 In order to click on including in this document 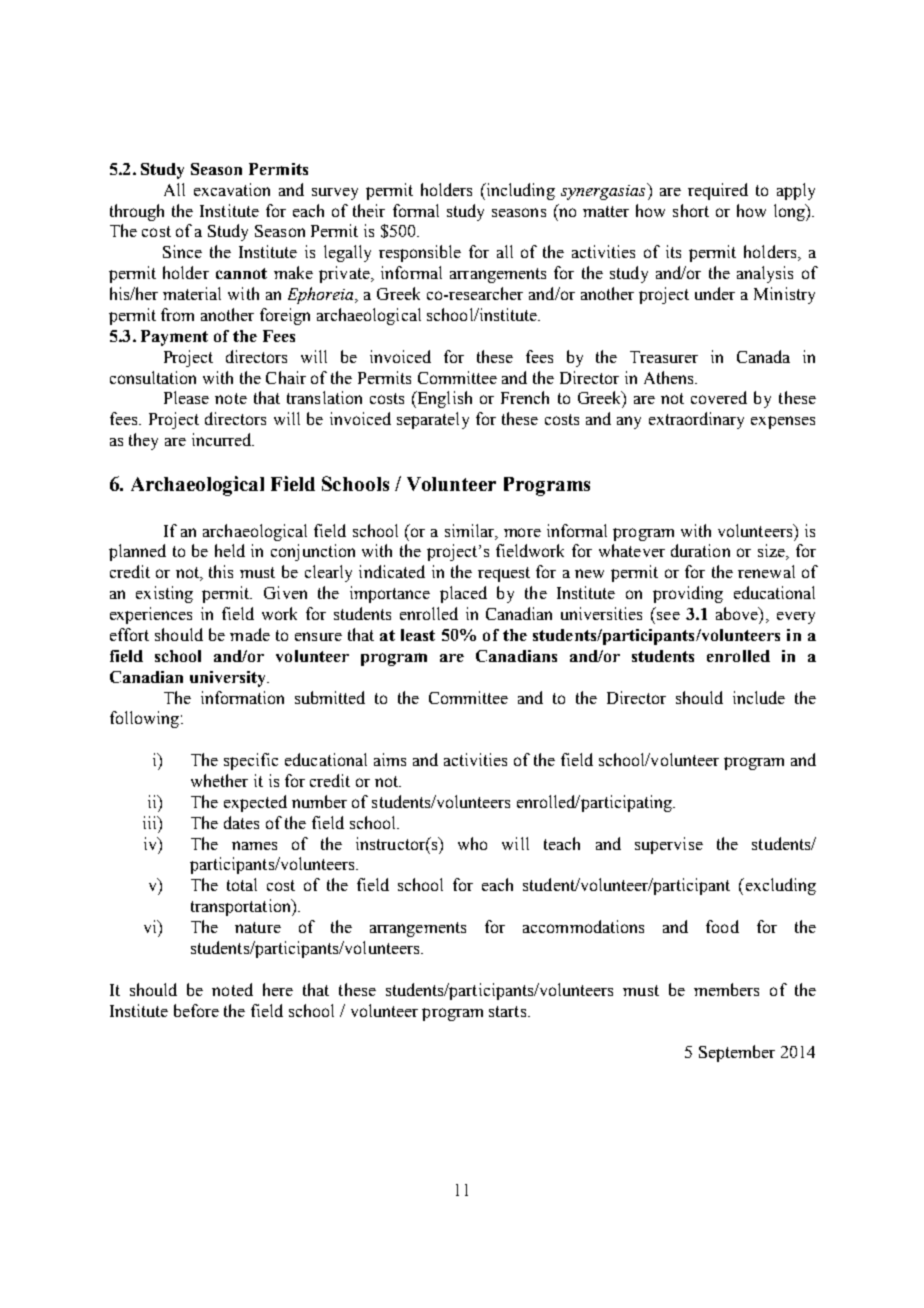, I will do `click(519, 191)`.
